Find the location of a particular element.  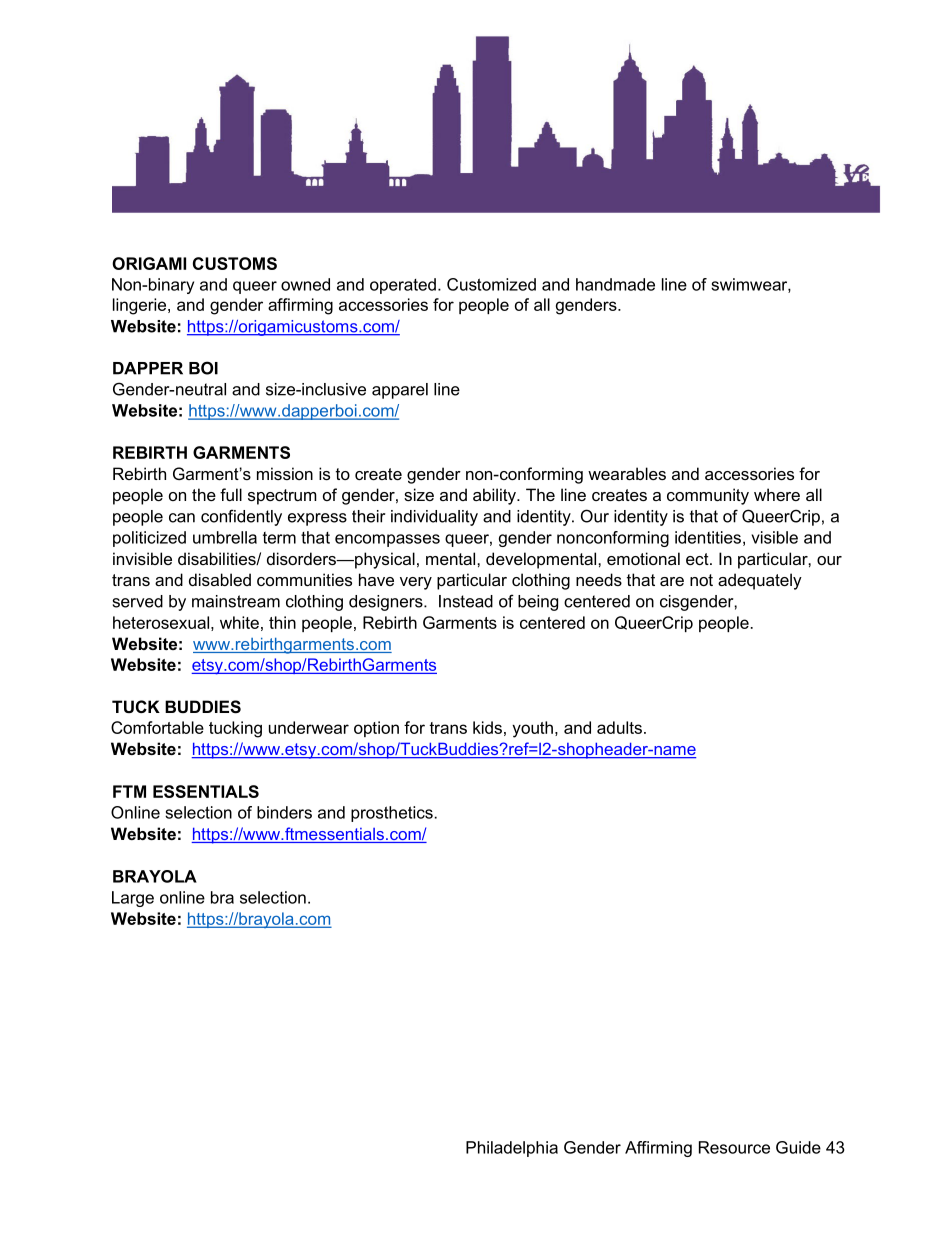

lingerie is located at coordinates (141, 306).
